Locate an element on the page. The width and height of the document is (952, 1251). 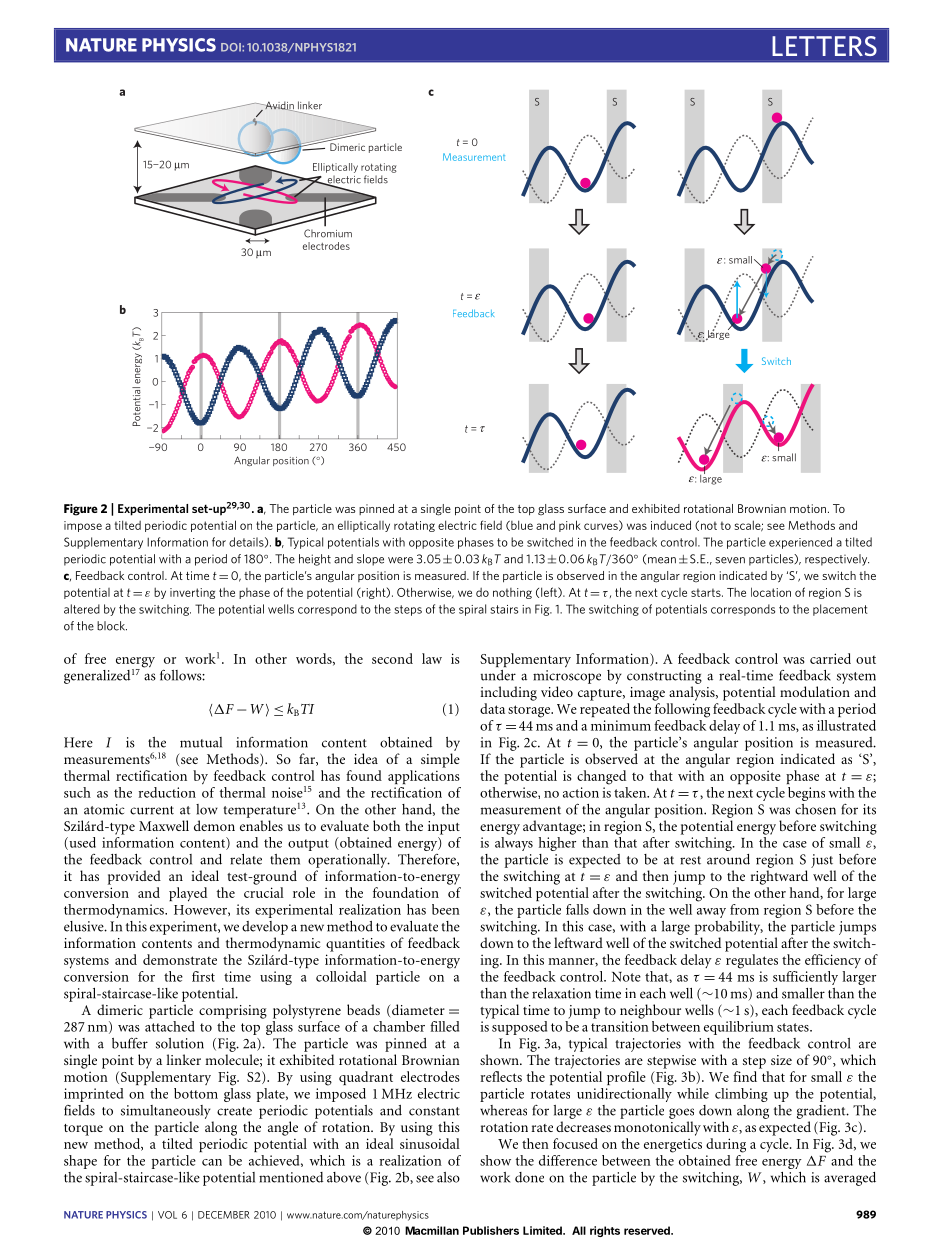
been is located at coordinates (446, 909).
